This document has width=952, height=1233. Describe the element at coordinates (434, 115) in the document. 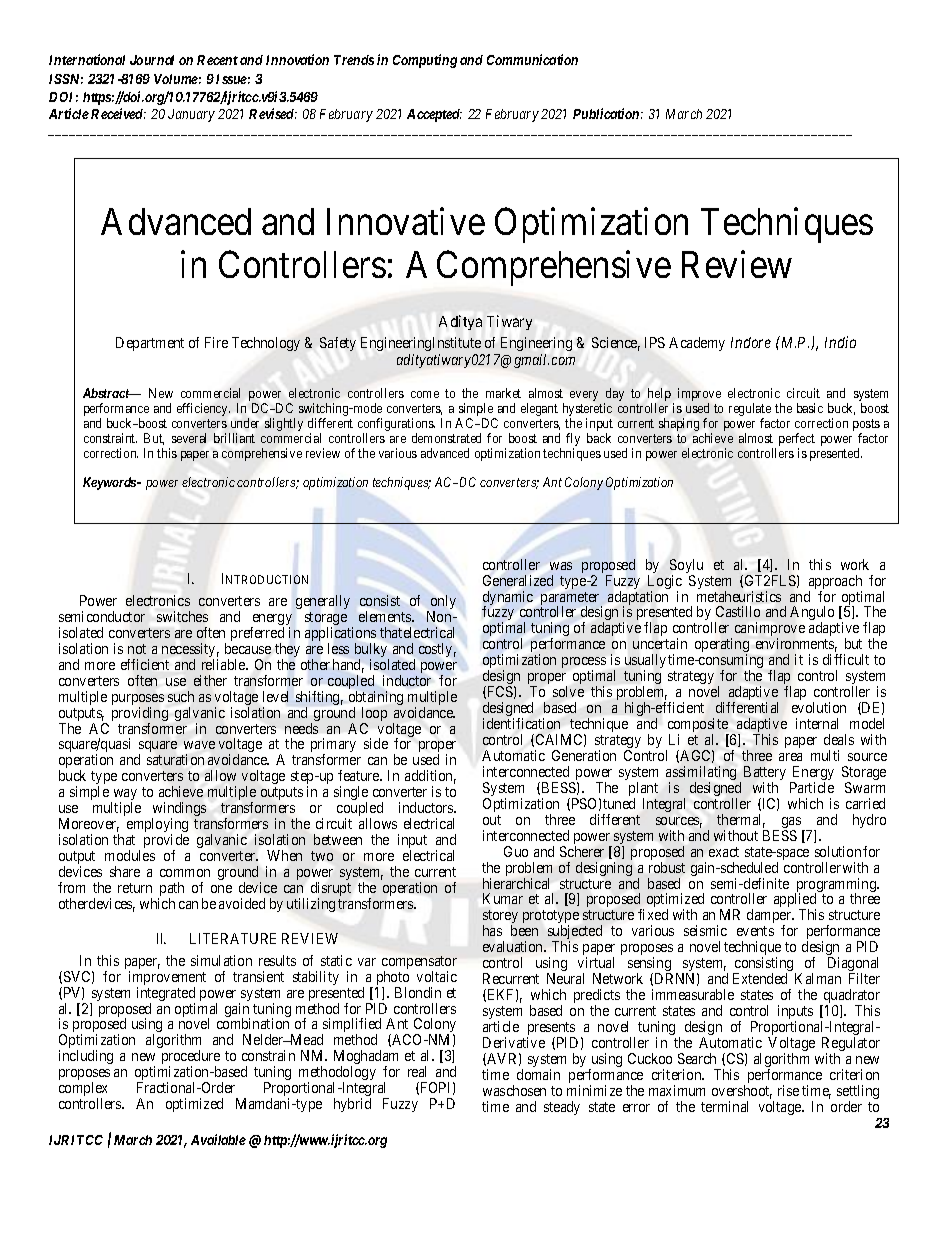

I see `Accepted` at that location.
